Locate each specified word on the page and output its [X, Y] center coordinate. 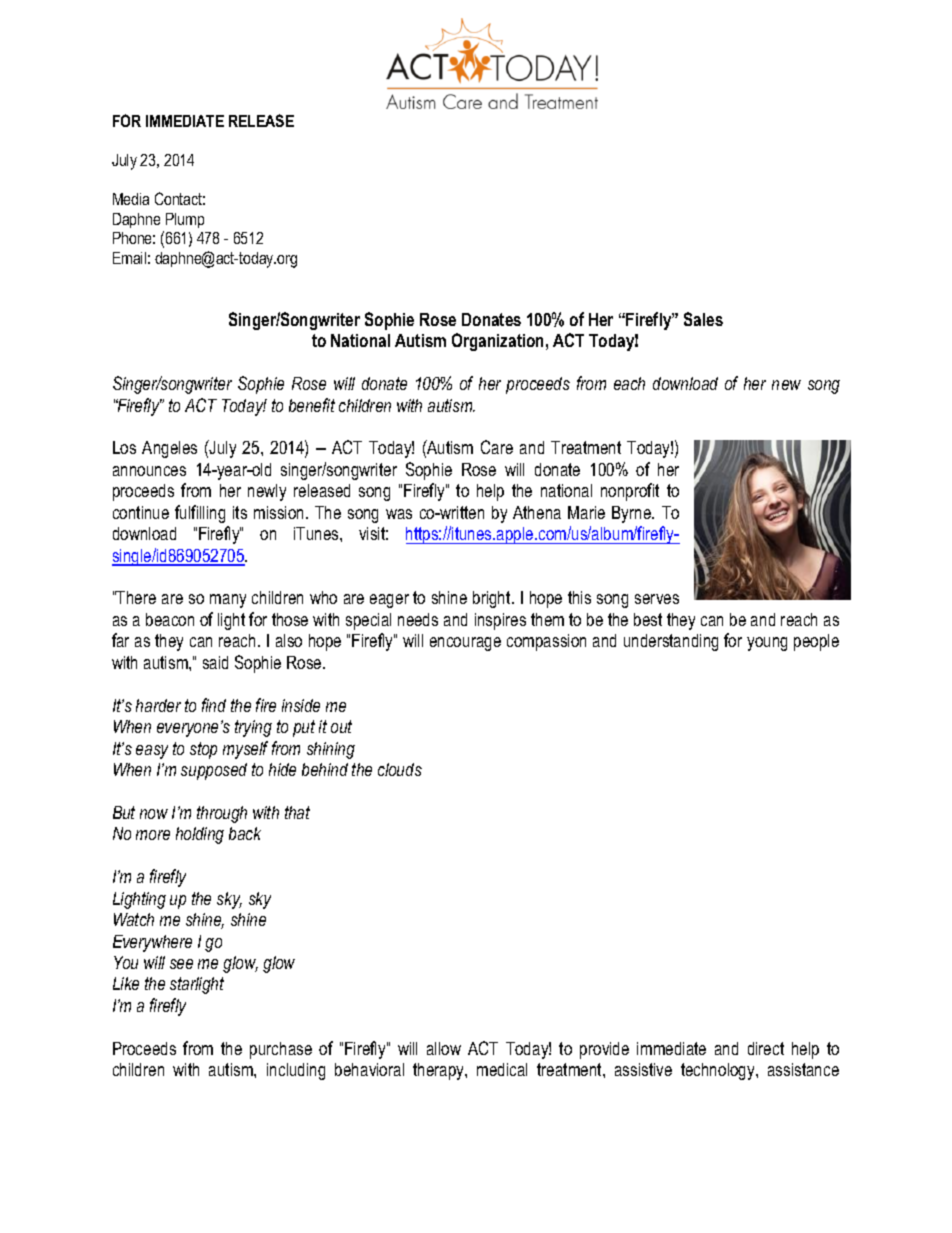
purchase [281, 1050]
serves [657, 599]
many [228, 601]
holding [200, 835]
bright [493, 599]
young [767, 644]
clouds [400, 769]
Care [497, 447]
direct [766, 1048]
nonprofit [630, 492]
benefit [312, 405]
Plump [185, 220]
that [297, 812]
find [214, 705]
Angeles [169, 449]
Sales [703, 319]
